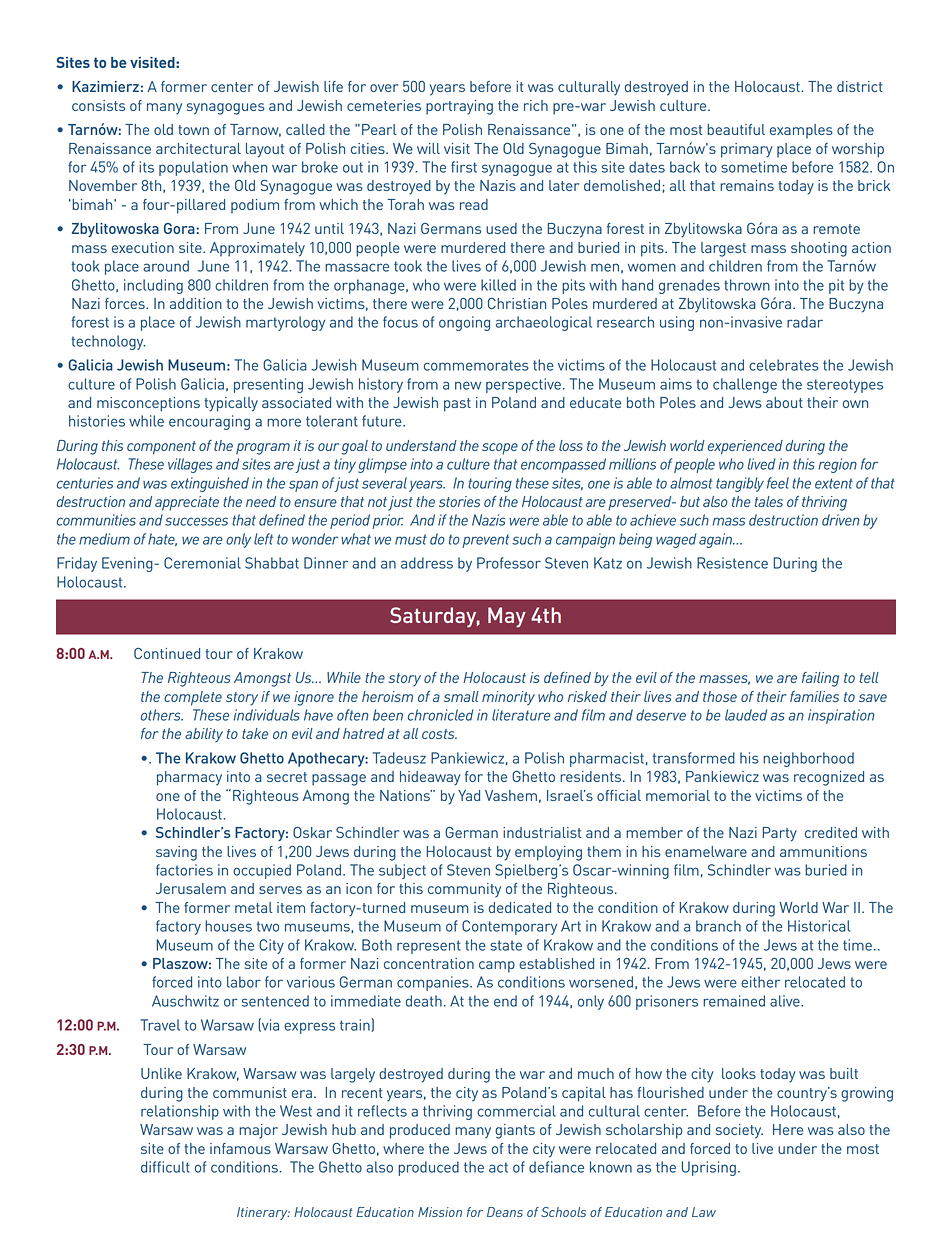  What do you see at coordinates (464, 890) in the document?
I see `community` at bounding box center [464, 890].
